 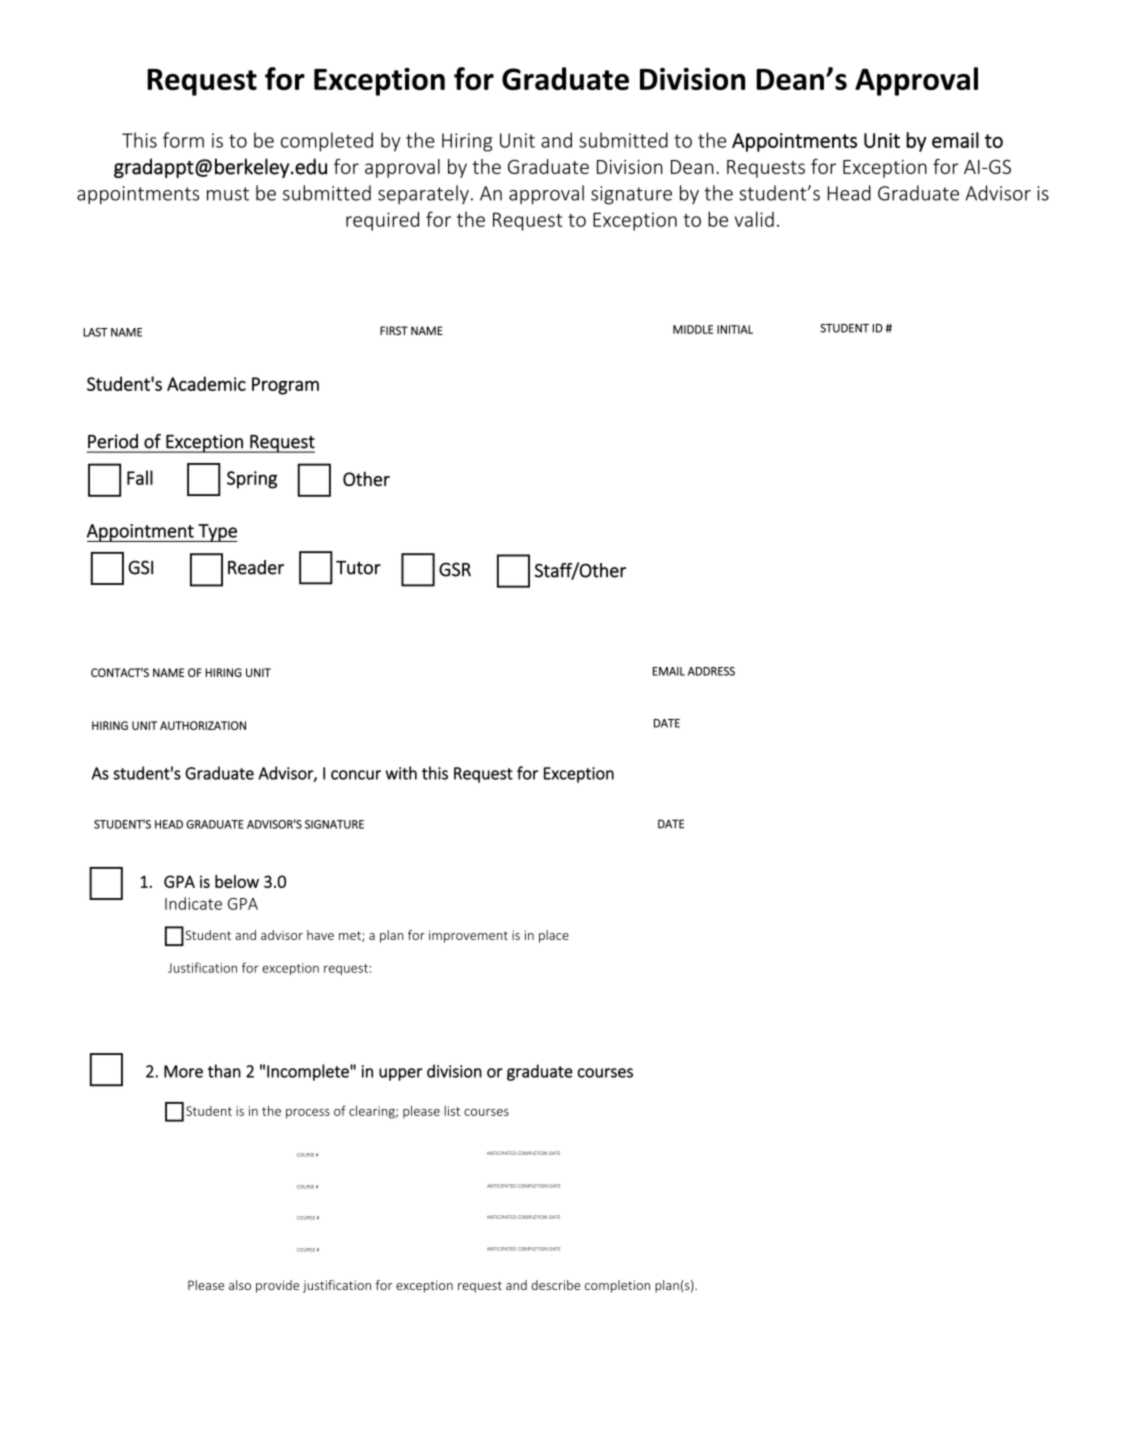 I want to click on More, so click(x=183, y=1071).
